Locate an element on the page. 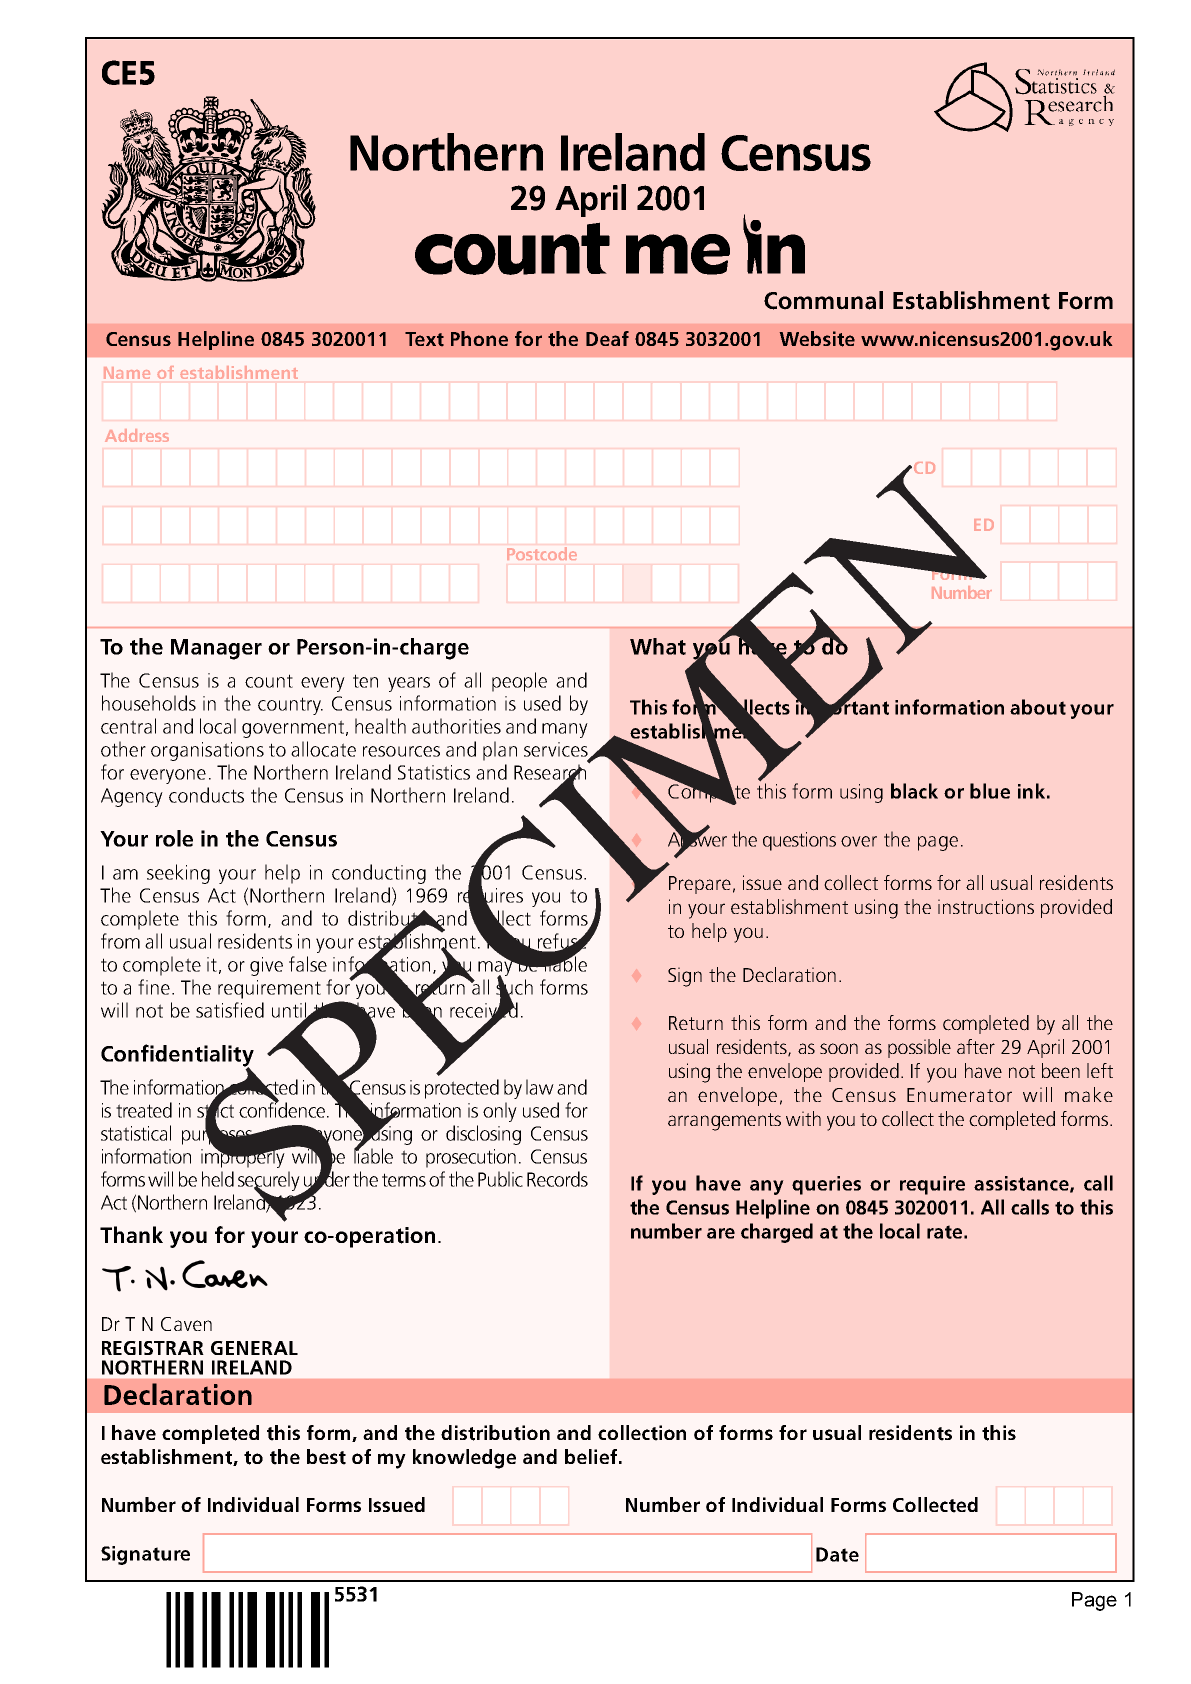 This document has height=1684, width=1191. Deaf is located at coordinates (607, 338).
